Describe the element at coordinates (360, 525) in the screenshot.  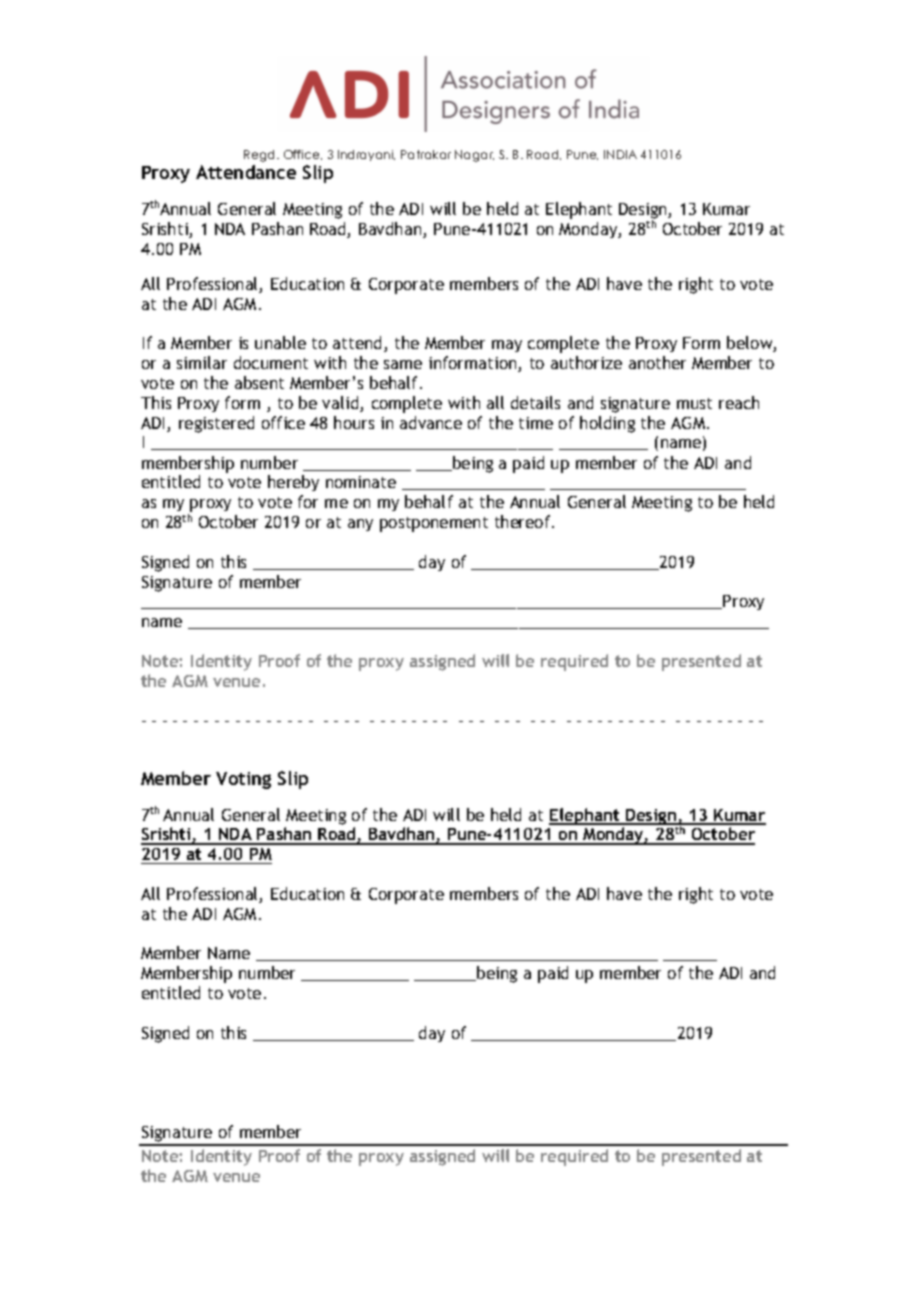
I see `any` at that location.
